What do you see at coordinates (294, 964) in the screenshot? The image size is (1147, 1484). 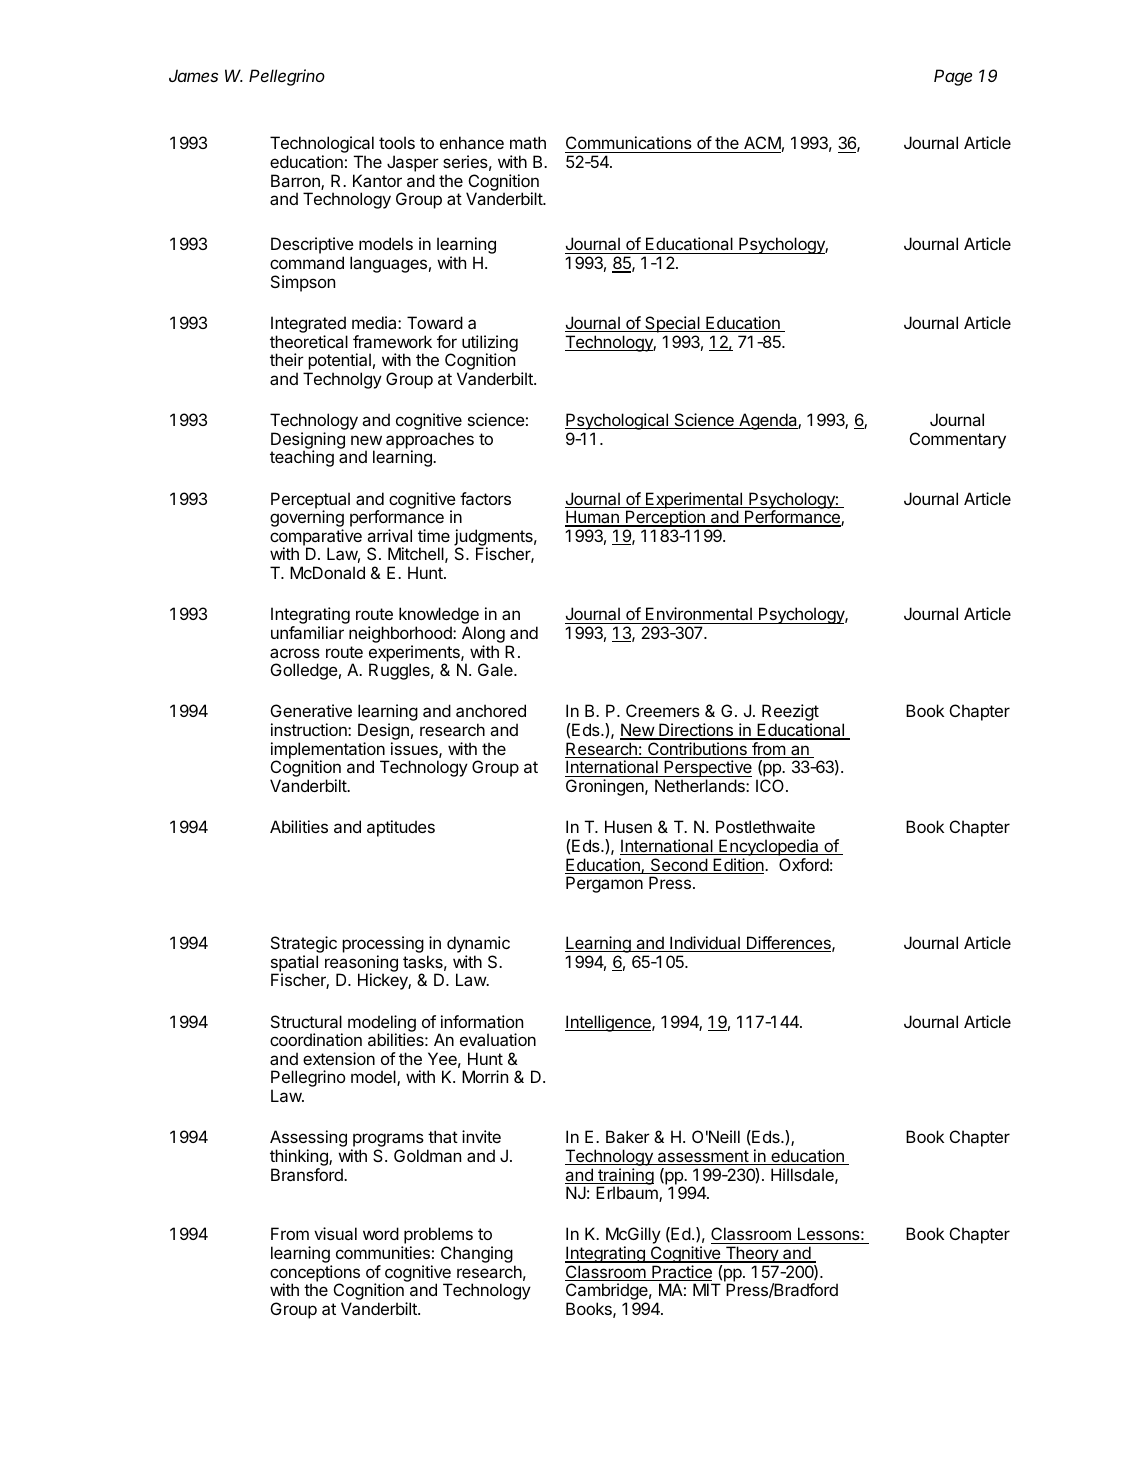 I see `spatial` at bounding box center [294, 964].
